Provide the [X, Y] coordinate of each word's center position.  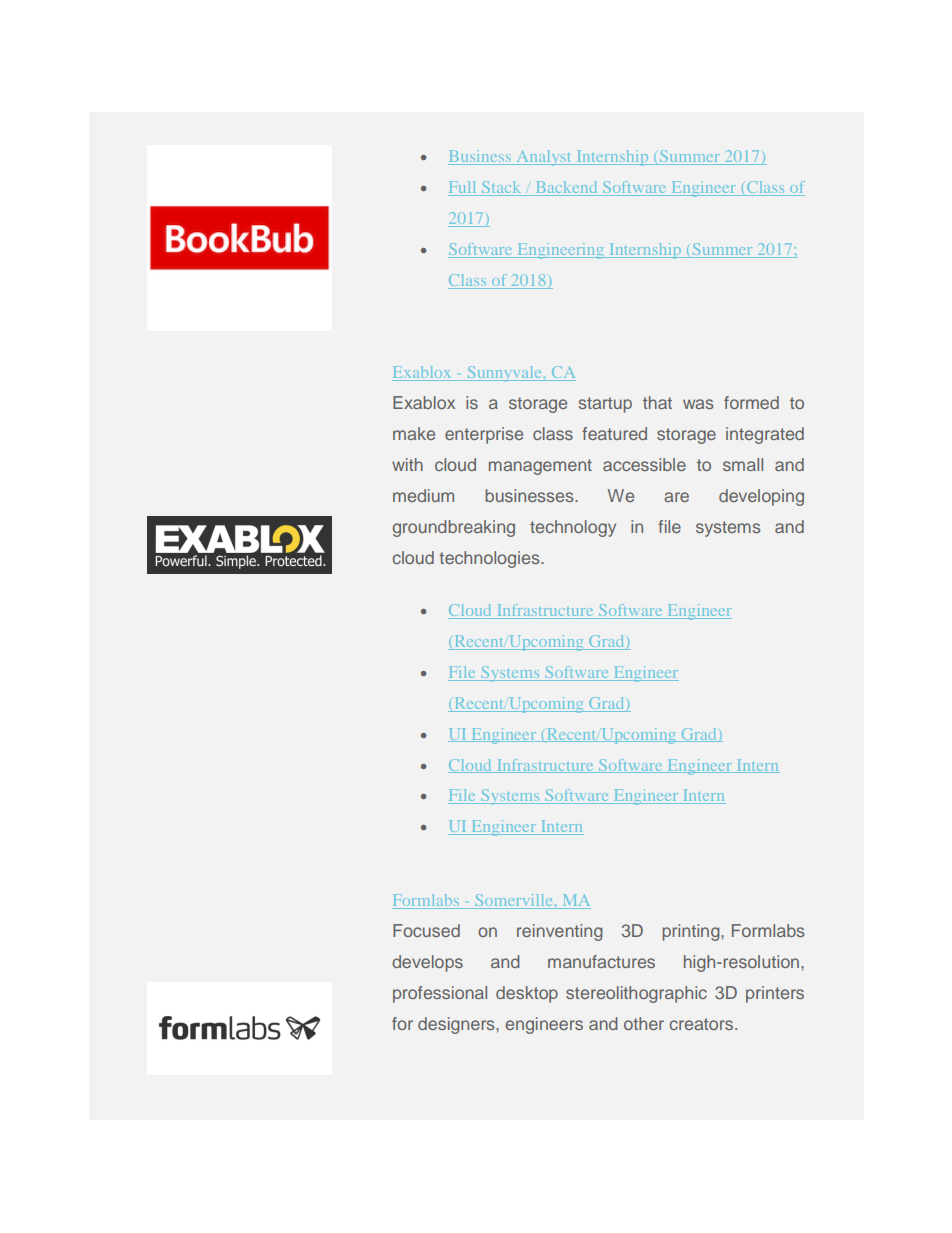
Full [463, 188]
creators [703, 1024]
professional [440, 994]
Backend [566, 188]
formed [751, 402]
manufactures [601, 961]
